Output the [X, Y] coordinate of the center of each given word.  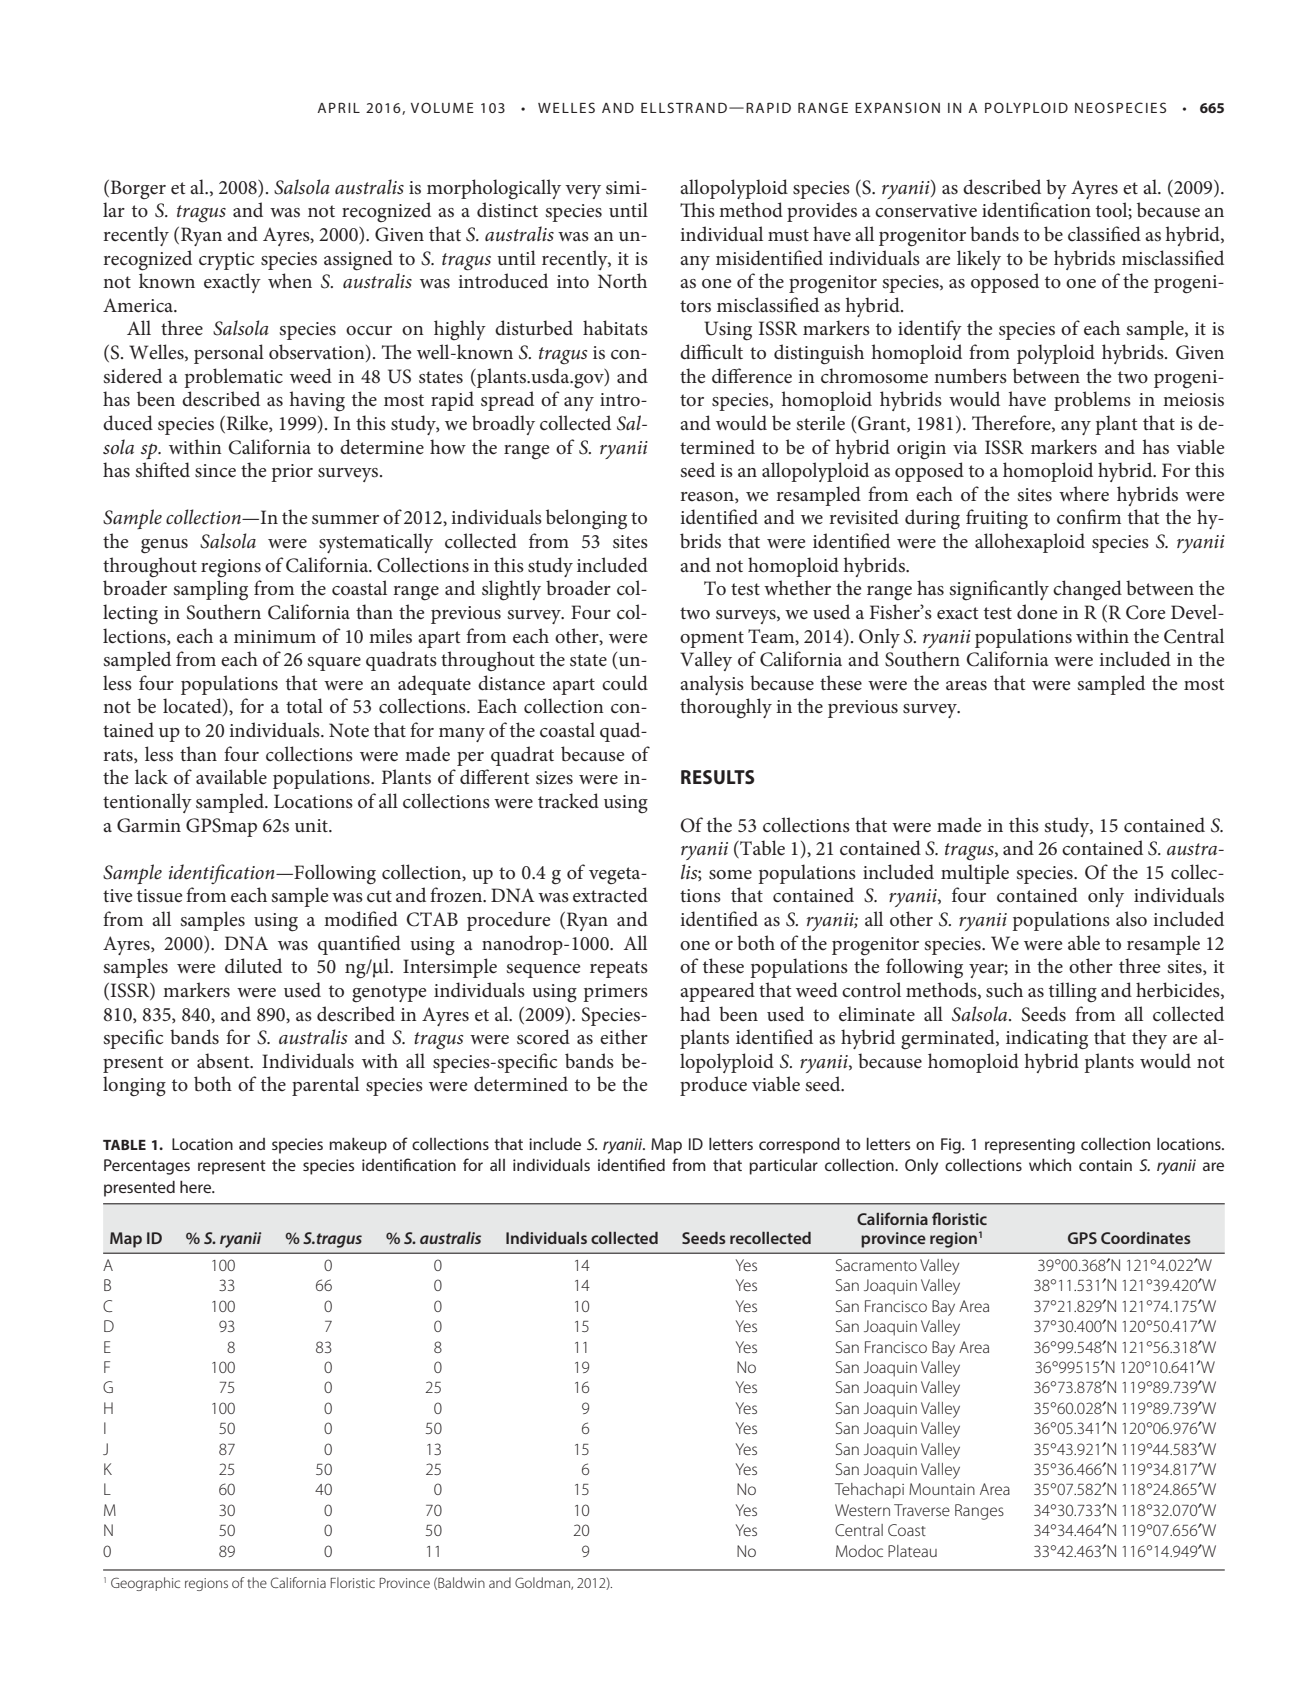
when [290, 281]
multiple [975, 874]
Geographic [145, 1584]
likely [979, 260]
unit [312, 825]
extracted [610, 894]
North [622, 281]
